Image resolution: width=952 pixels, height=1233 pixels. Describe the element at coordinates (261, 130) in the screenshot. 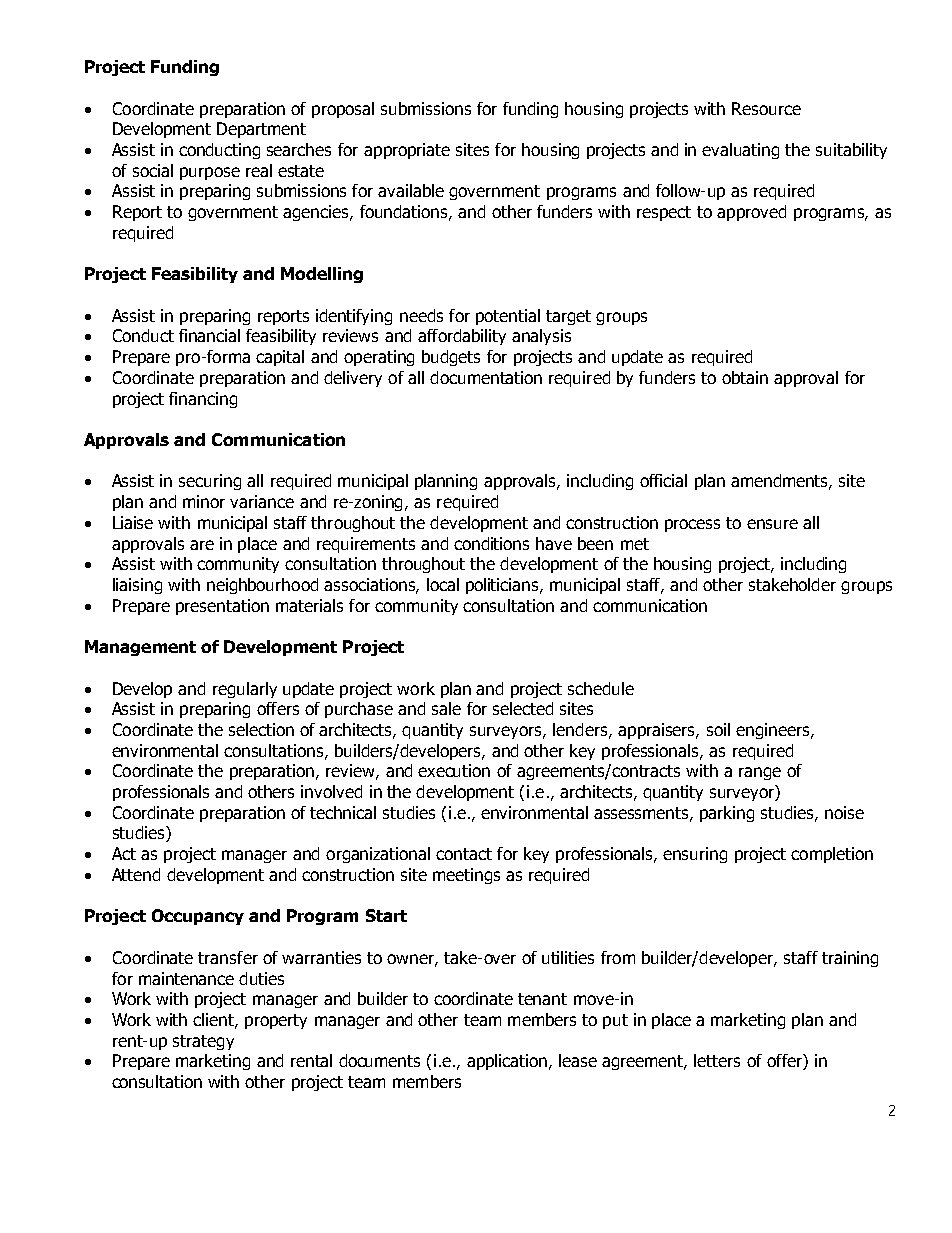

I see `Department` at that location.
